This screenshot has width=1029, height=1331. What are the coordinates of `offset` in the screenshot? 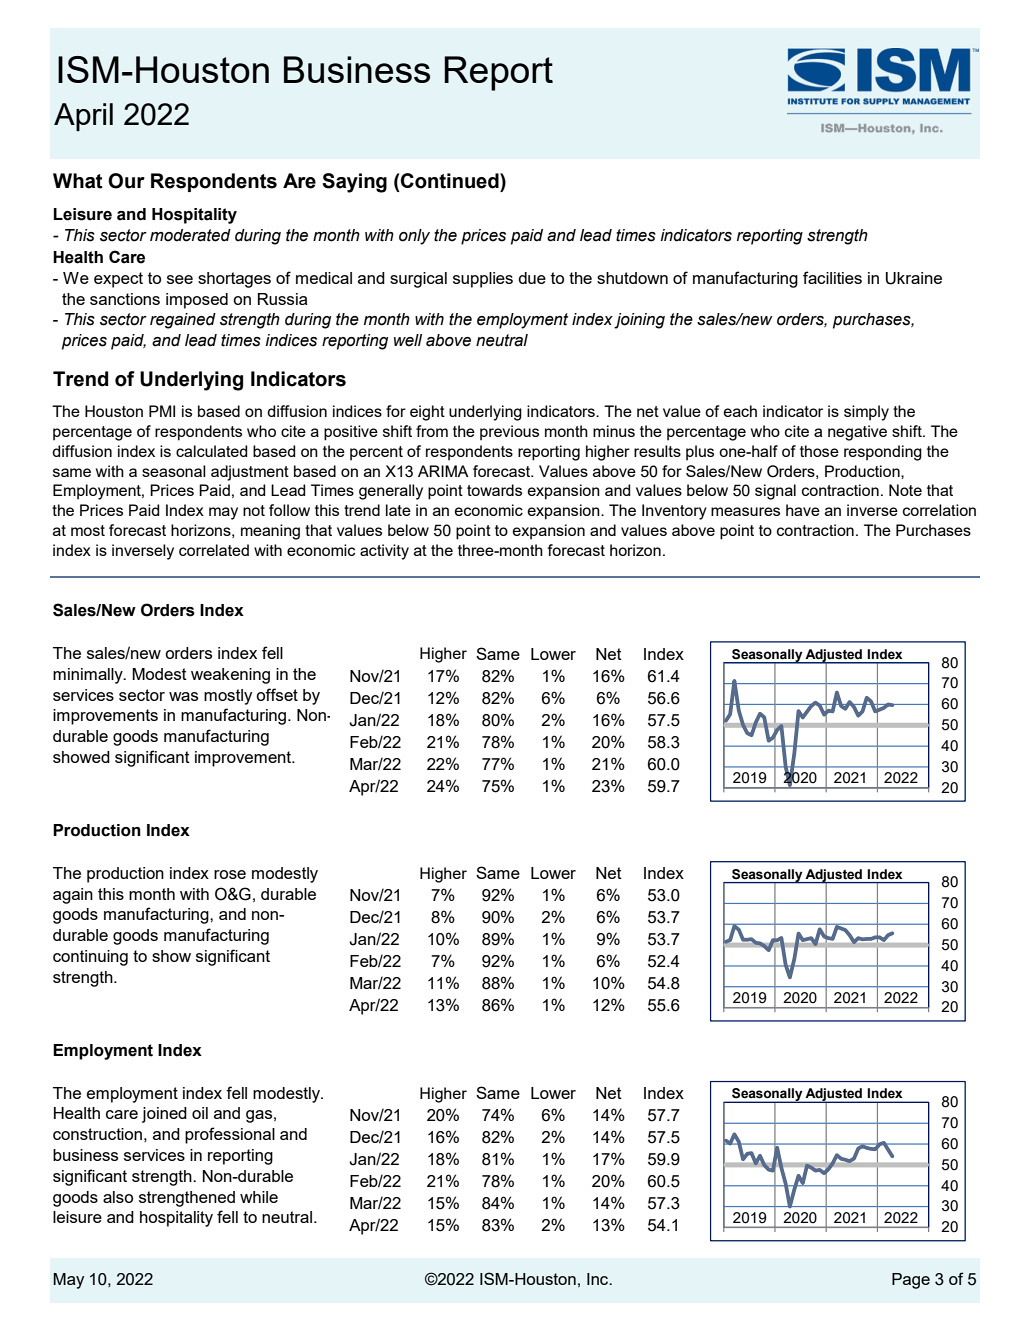 It's located at (277, 694).
